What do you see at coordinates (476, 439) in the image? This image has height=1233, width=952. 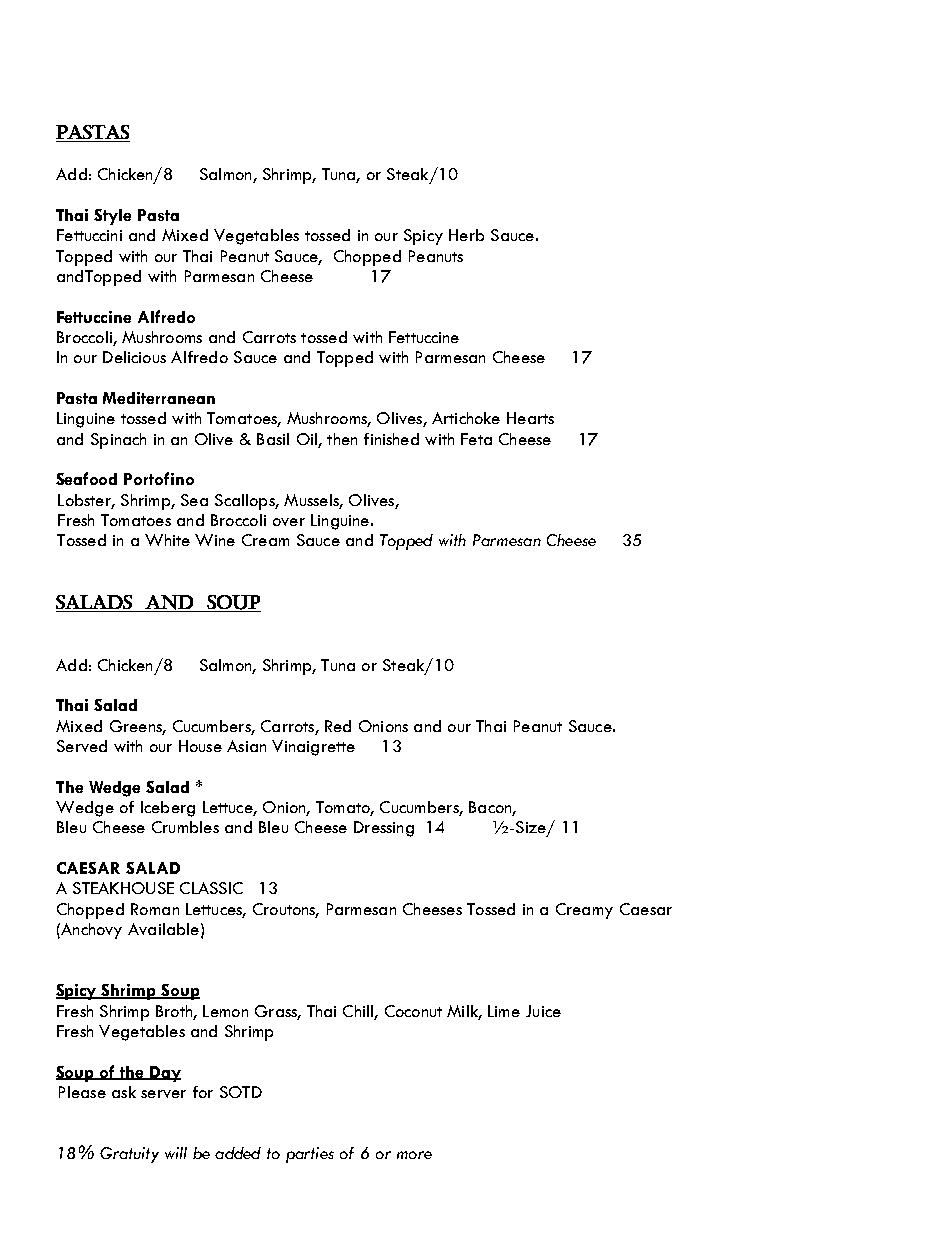 I see `Feta` at bounding box center [476, 439].
